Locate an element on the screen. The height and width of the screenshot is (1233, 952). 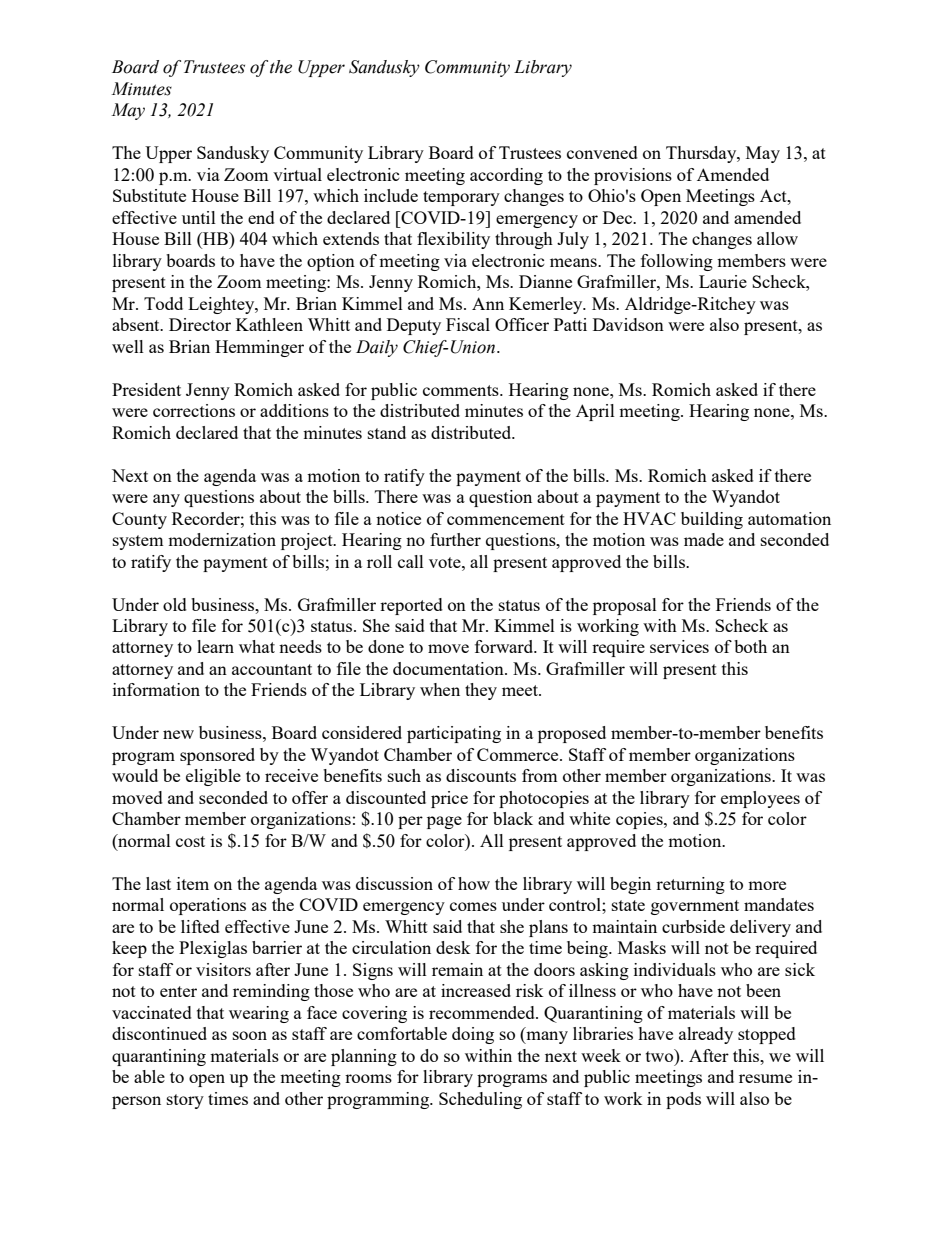
until is located at coordinates (199, 217).
